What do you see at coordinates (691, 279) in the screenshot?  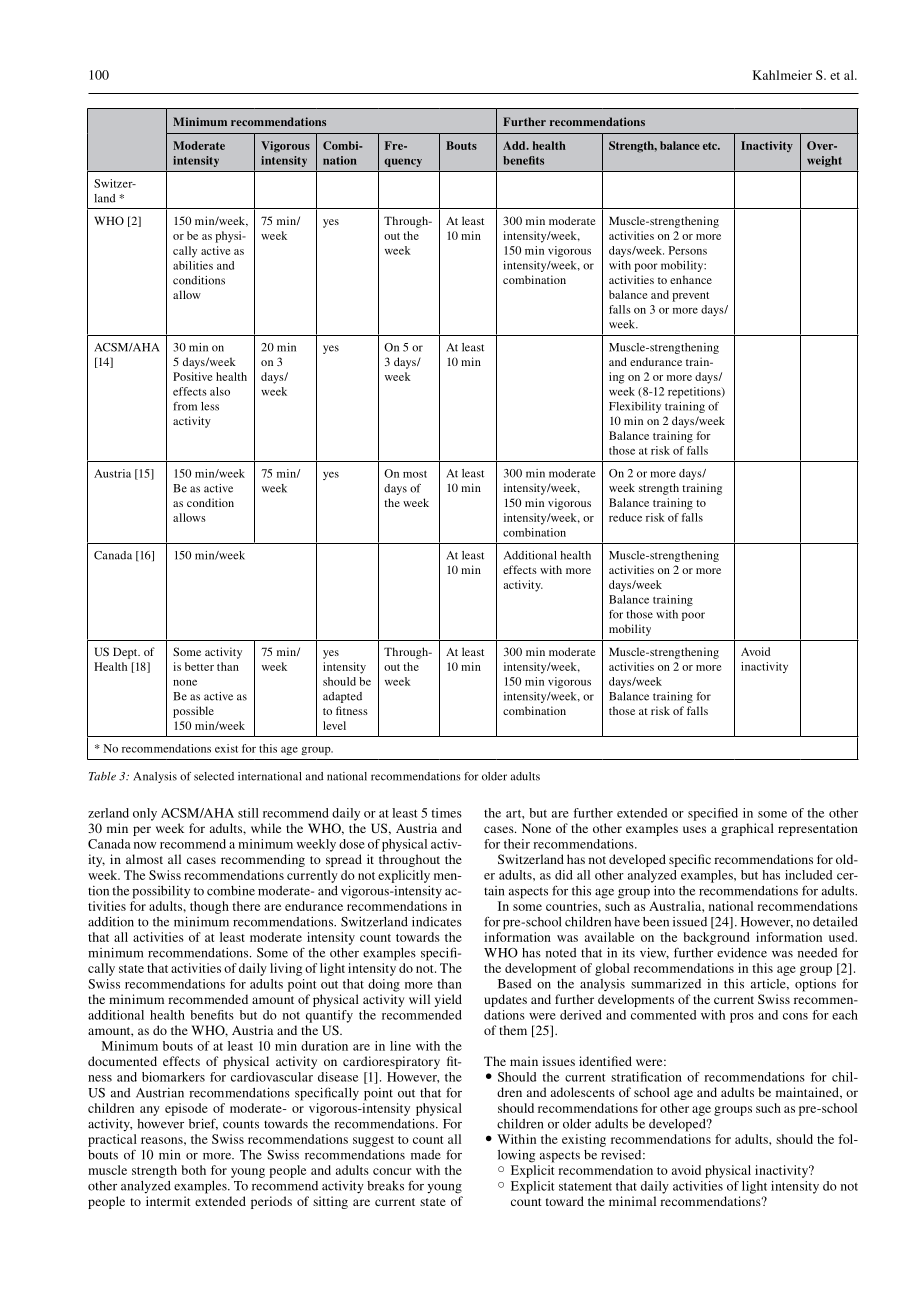 I see `enhance` at bounding box center [691, 279].
